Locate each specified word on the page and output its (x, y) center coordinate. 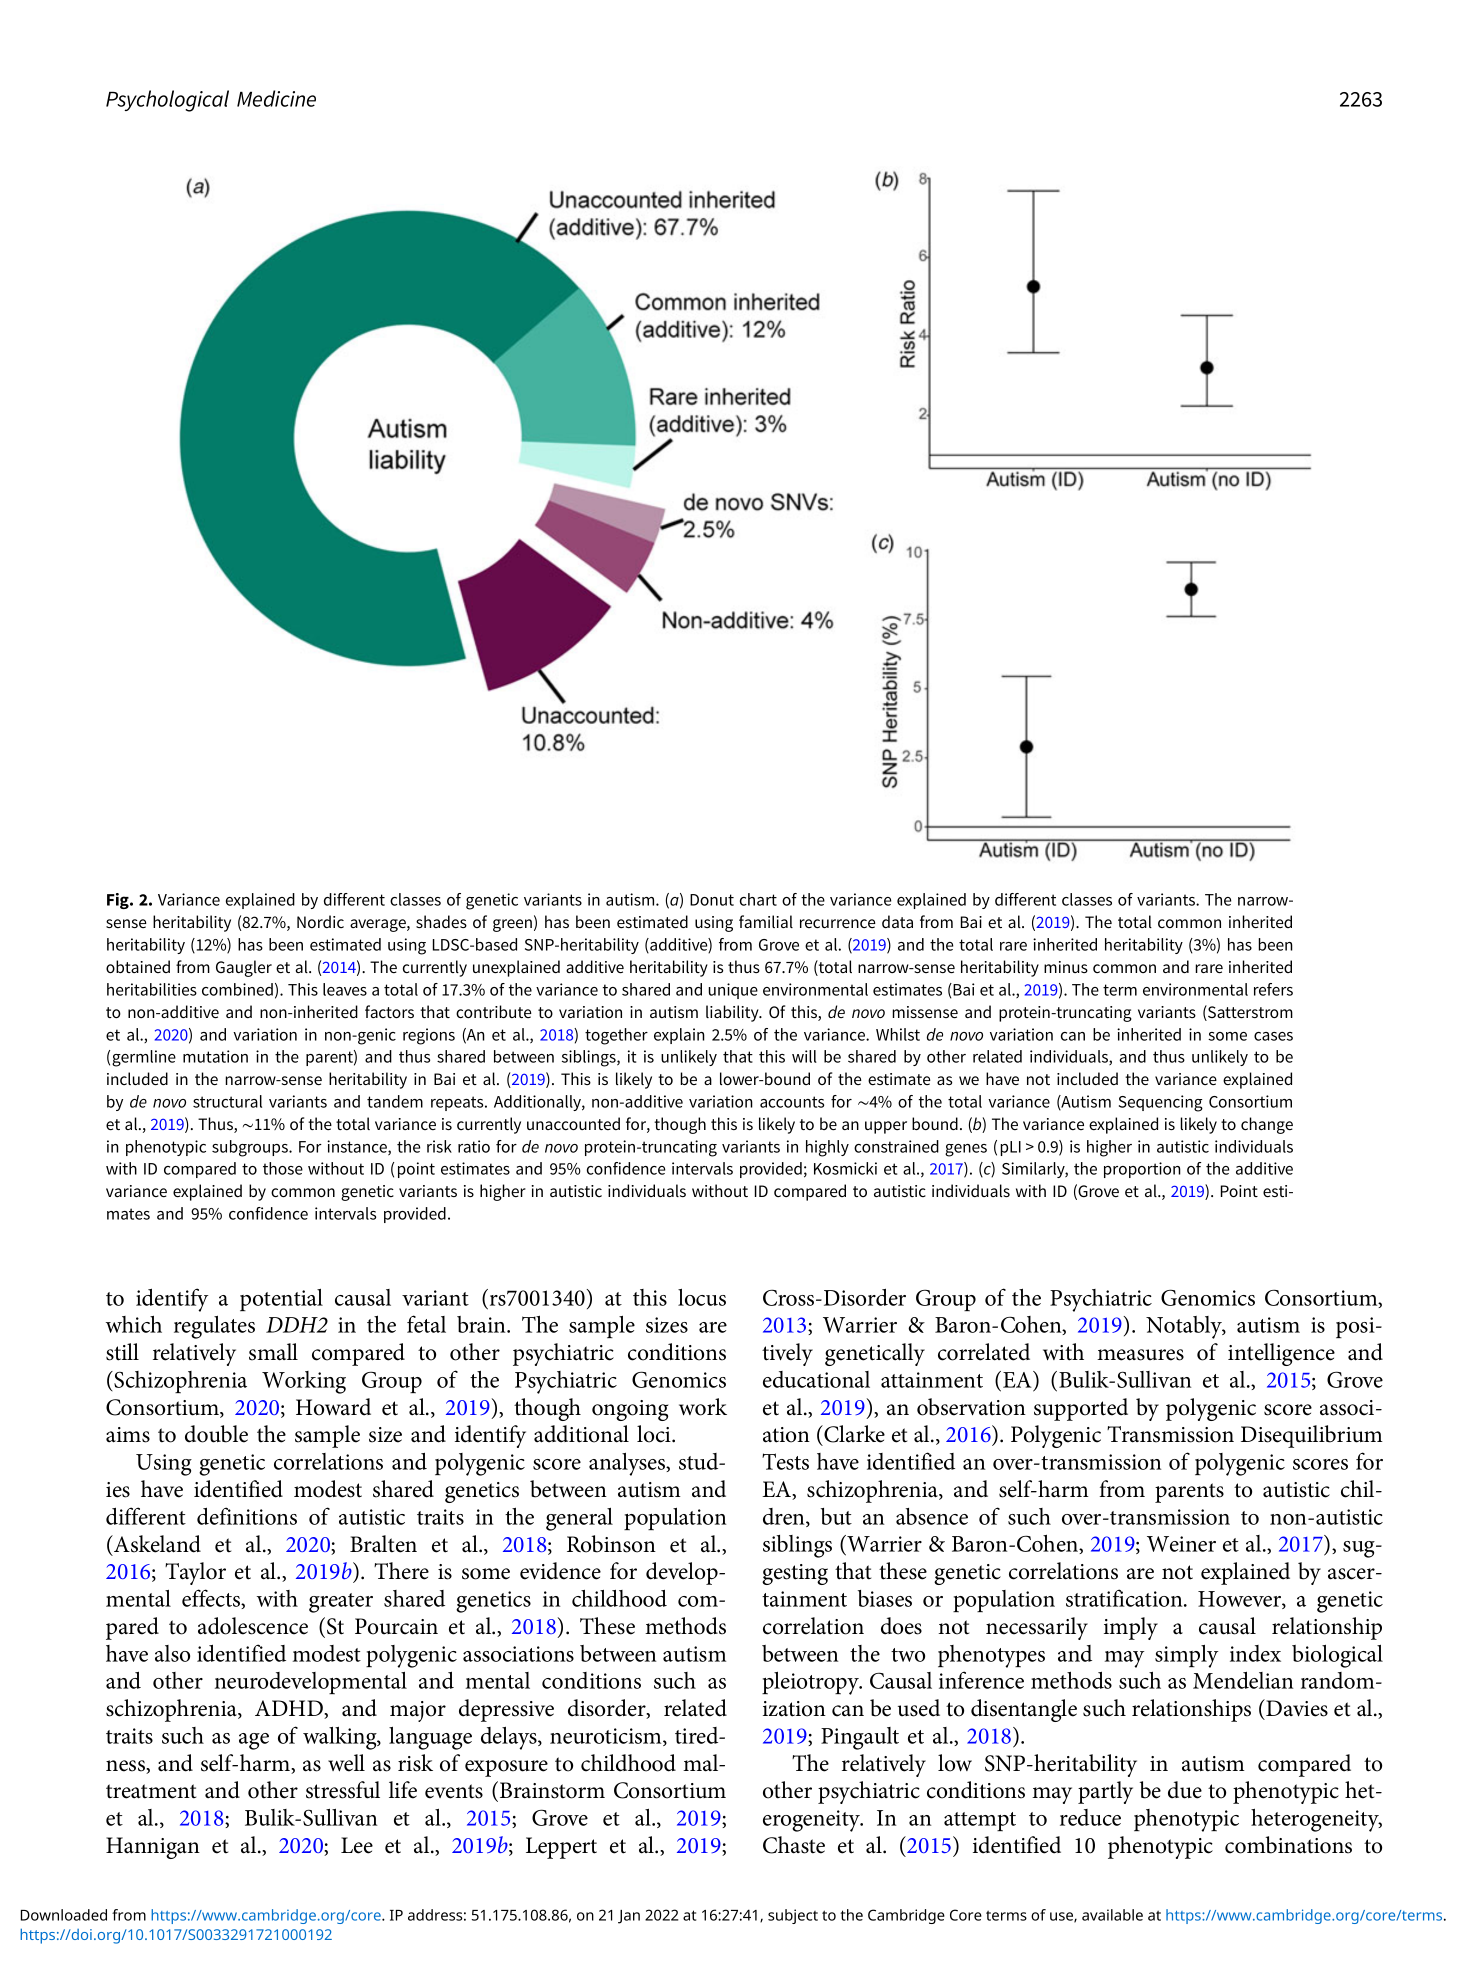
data (897, 921)
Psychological (167, 101)
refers (1273, 989)
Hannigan (153, 1848)
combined (237, 989)
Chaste (794, 1845)
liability (733, 1013)
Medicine (276, 98)
